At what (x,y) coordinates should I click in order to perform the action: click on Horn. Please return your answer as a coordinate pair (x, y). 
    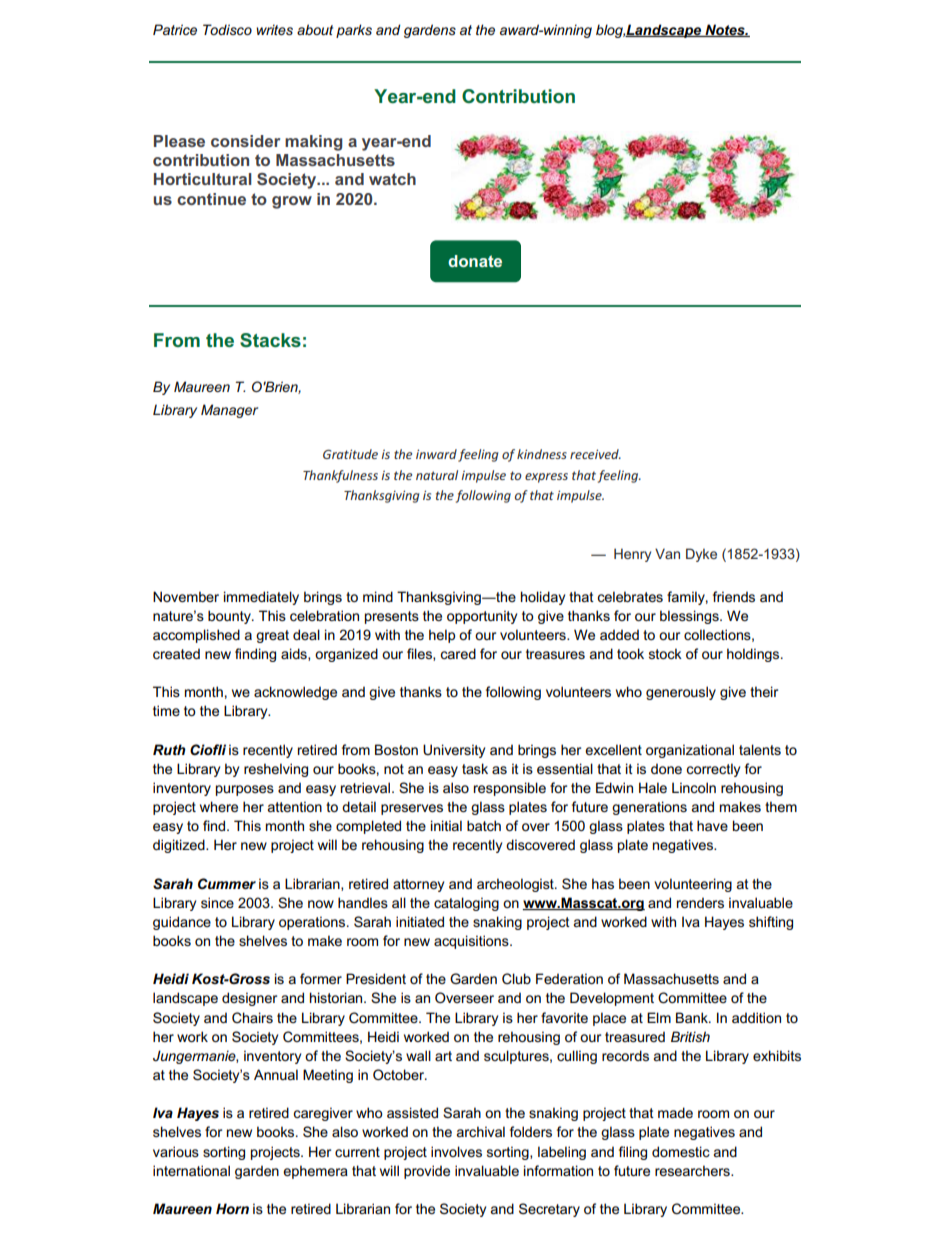
    Looking at the image, I should click on (232, 1208).
